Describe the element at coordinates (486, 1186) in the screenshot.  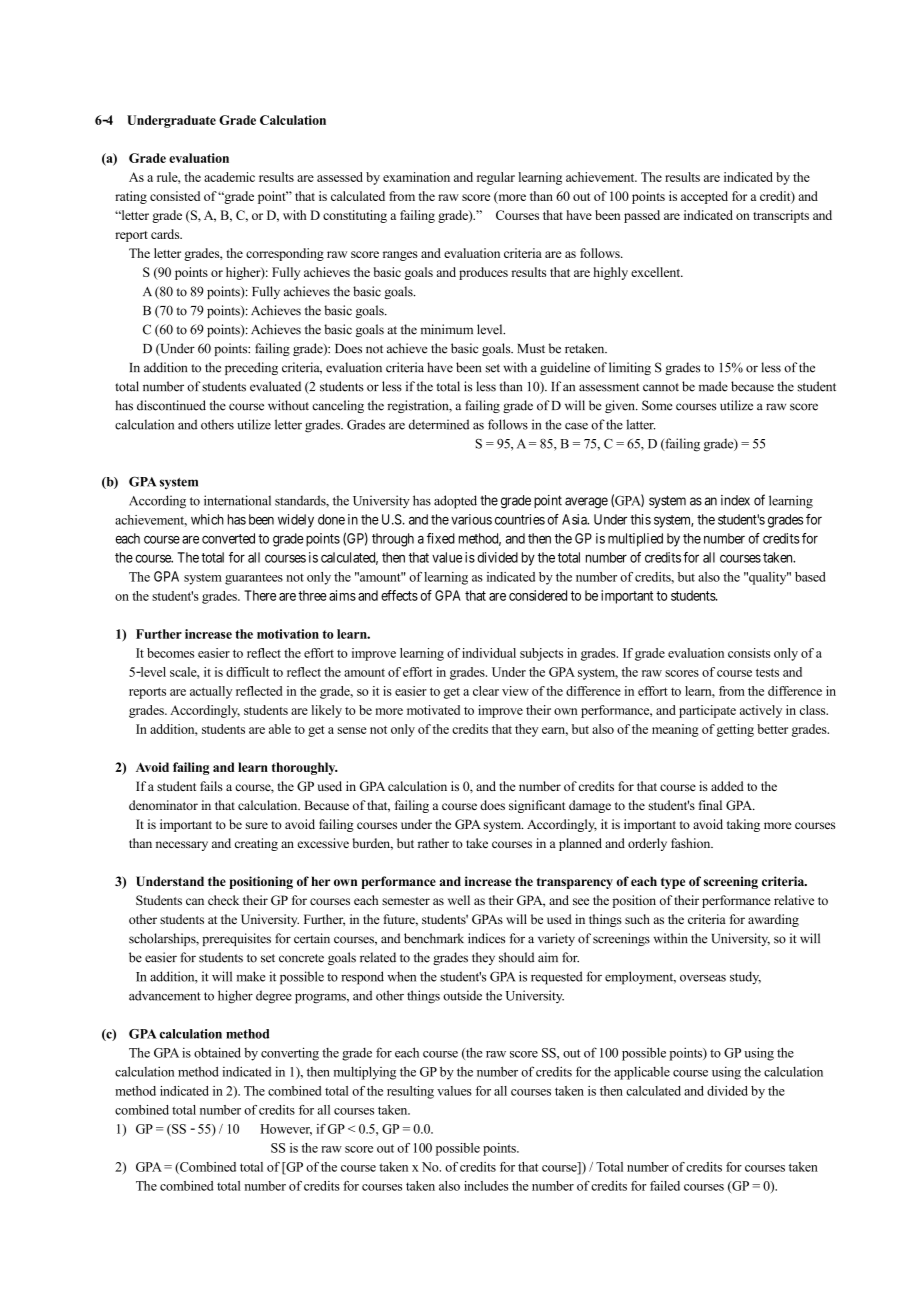
I see `includes` at that location.
